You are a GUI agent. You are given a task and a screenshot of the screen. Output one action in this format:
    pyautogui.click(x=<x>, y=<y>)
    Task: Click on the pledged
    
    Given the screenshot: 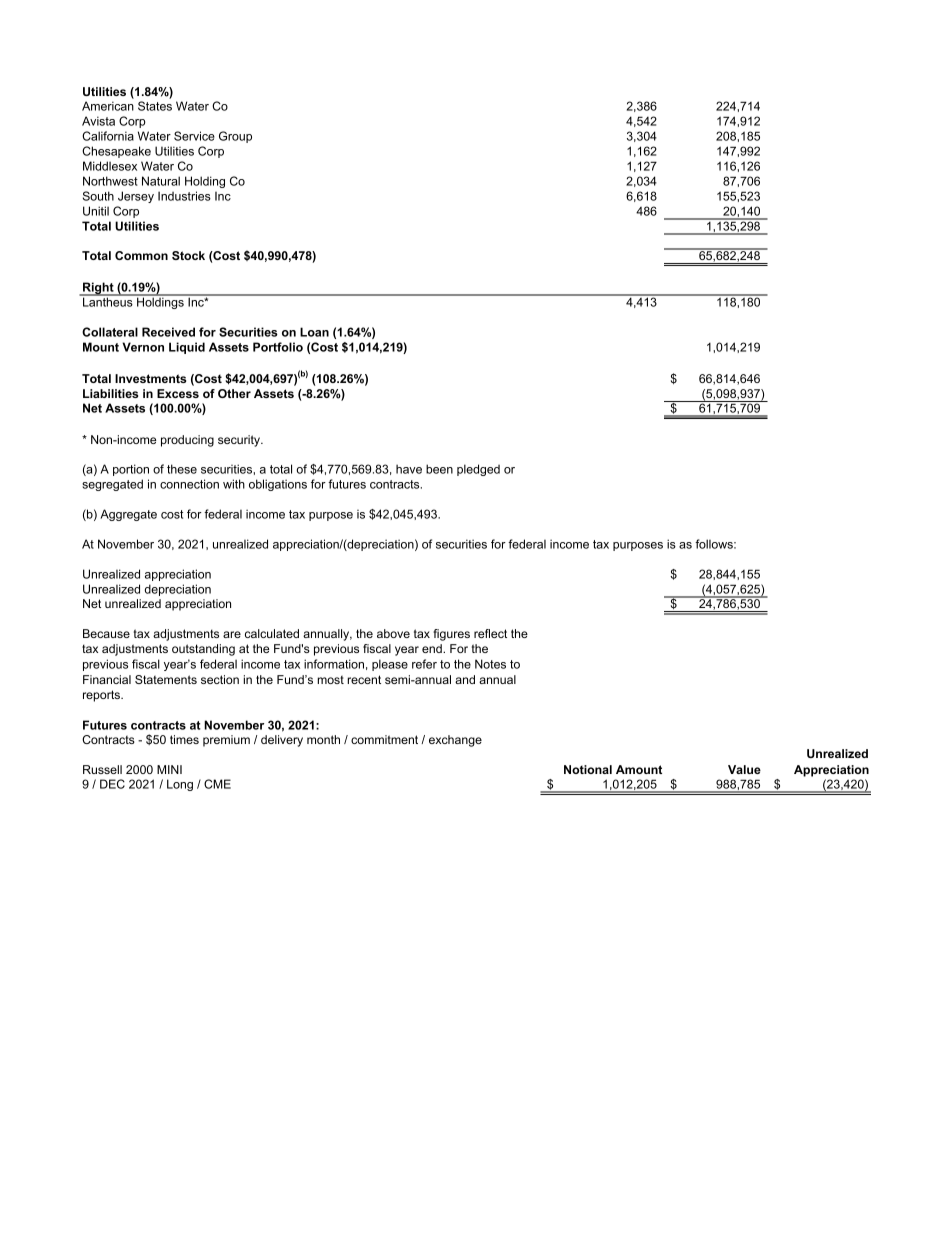 What is the action you would take?
    pyautogui.click(x=478, y=470)
